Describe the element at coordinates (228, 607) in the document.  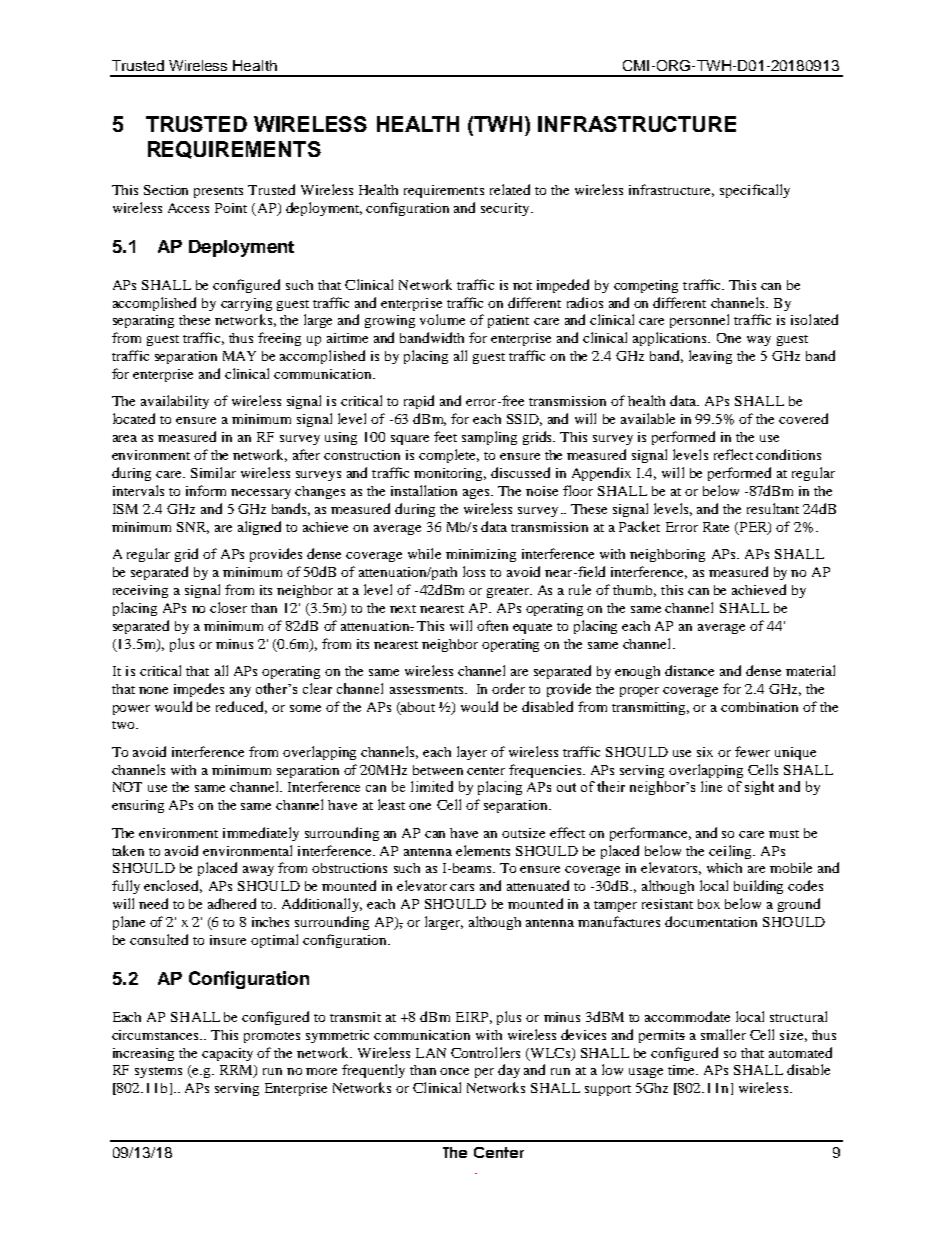
I see `closer` at that location.
